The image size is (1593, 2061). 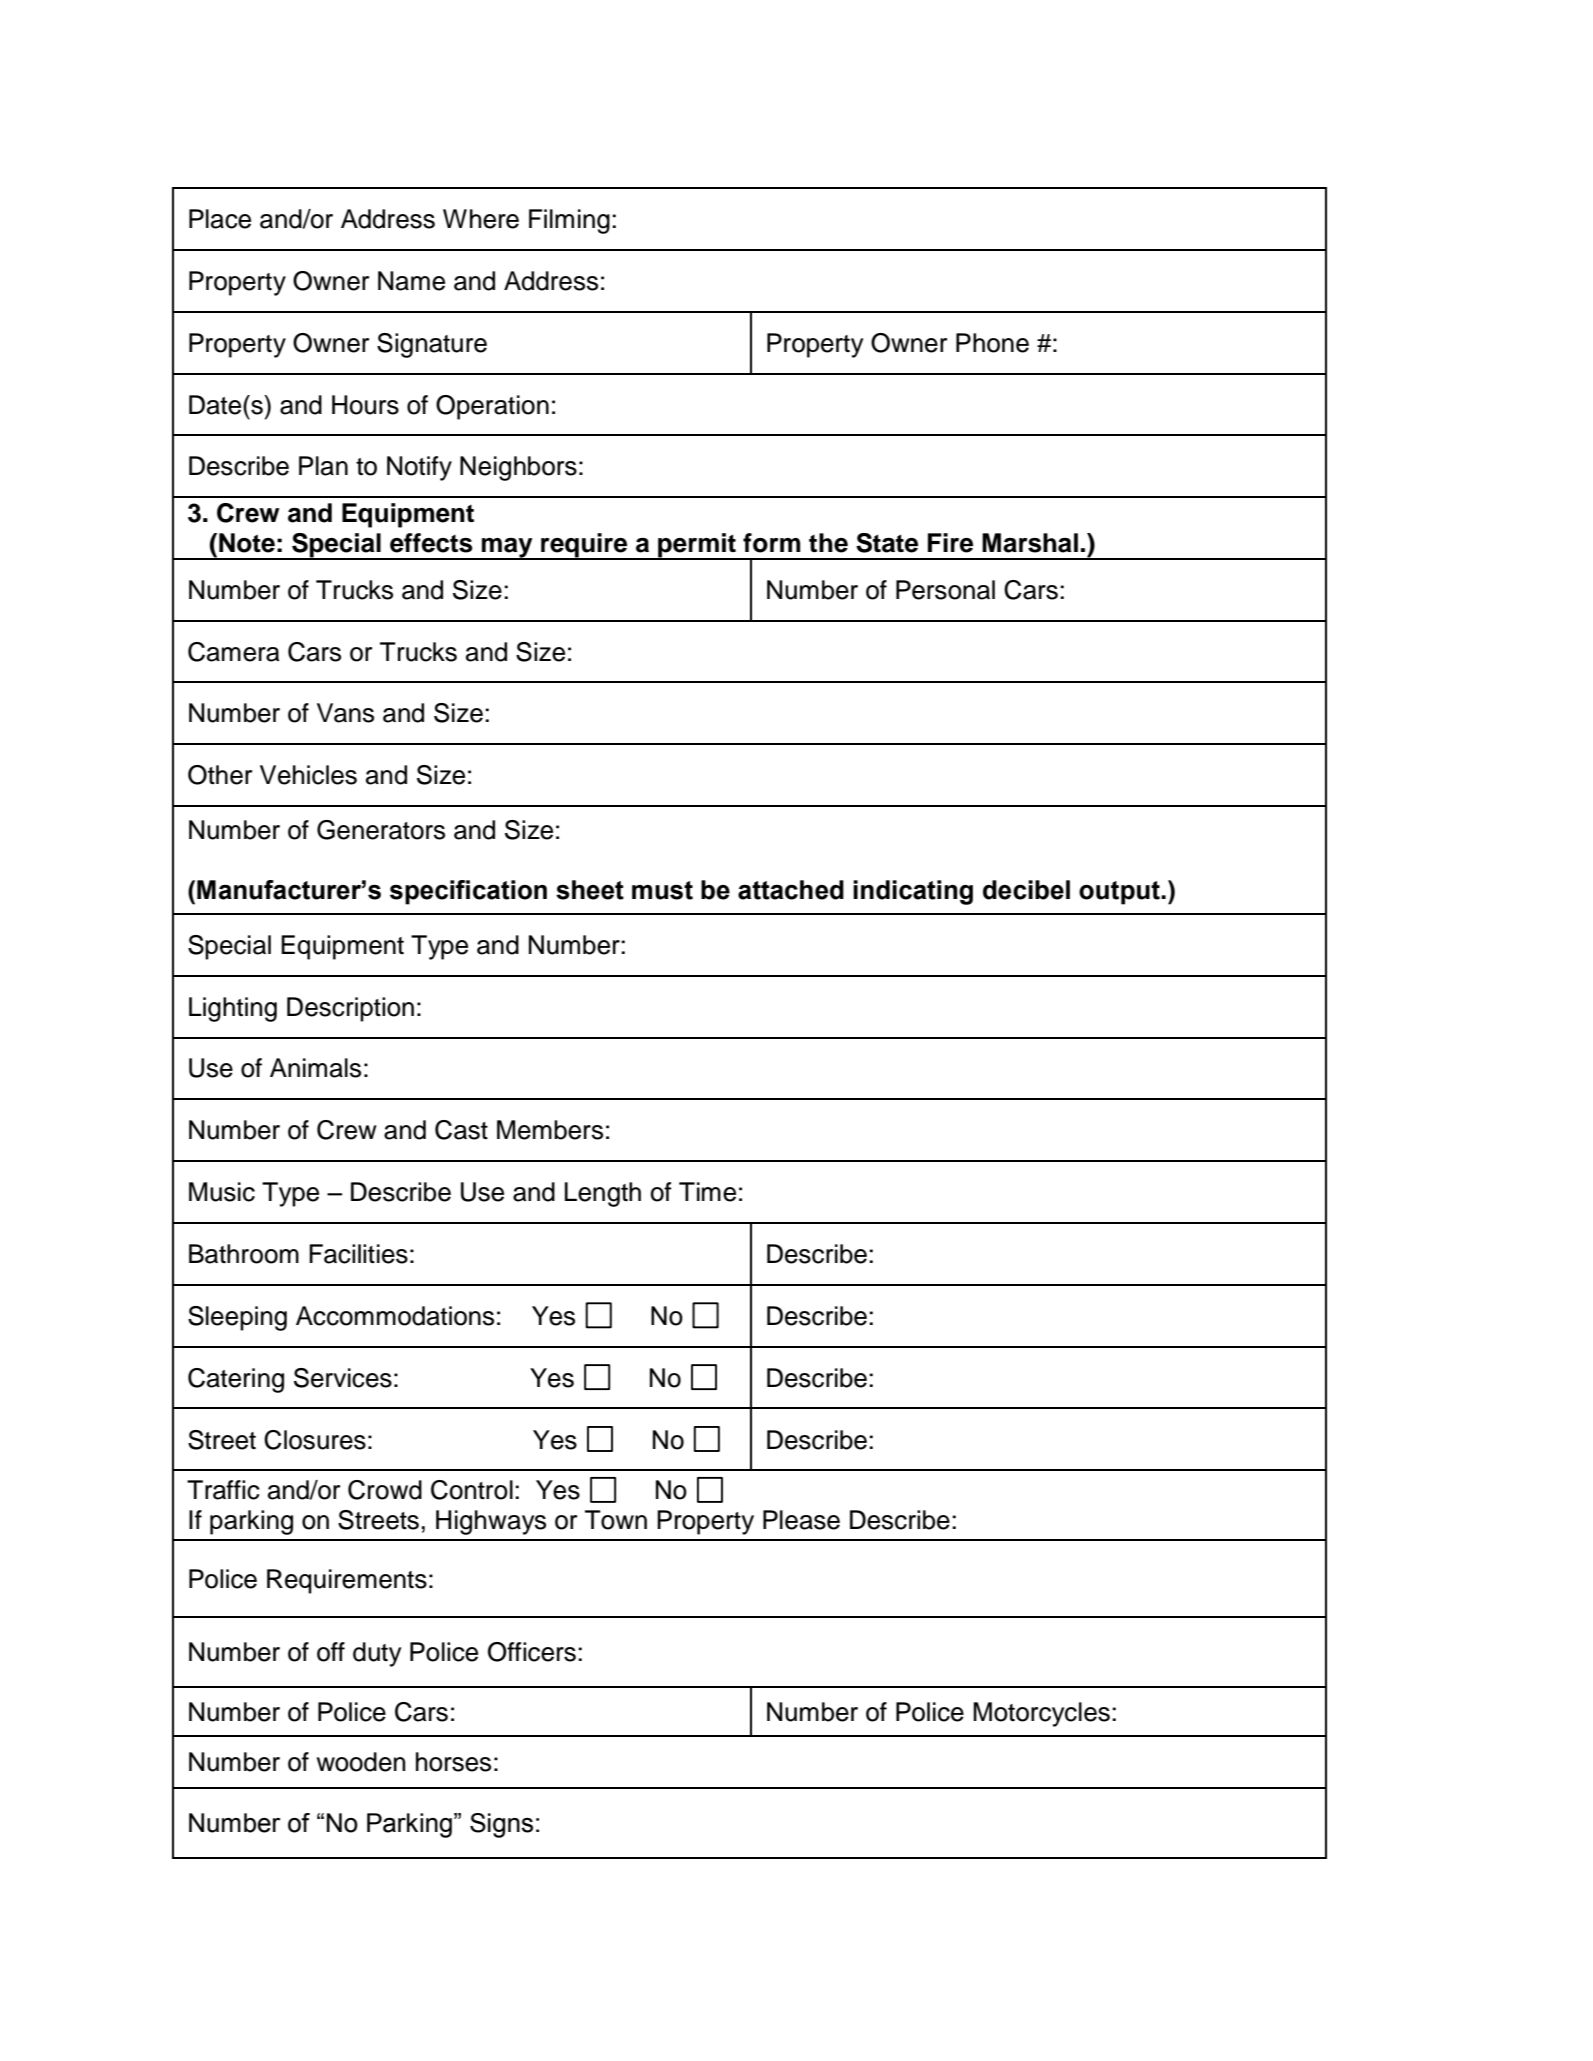 I want to click on decibel, so click(x=1026, y=890).
